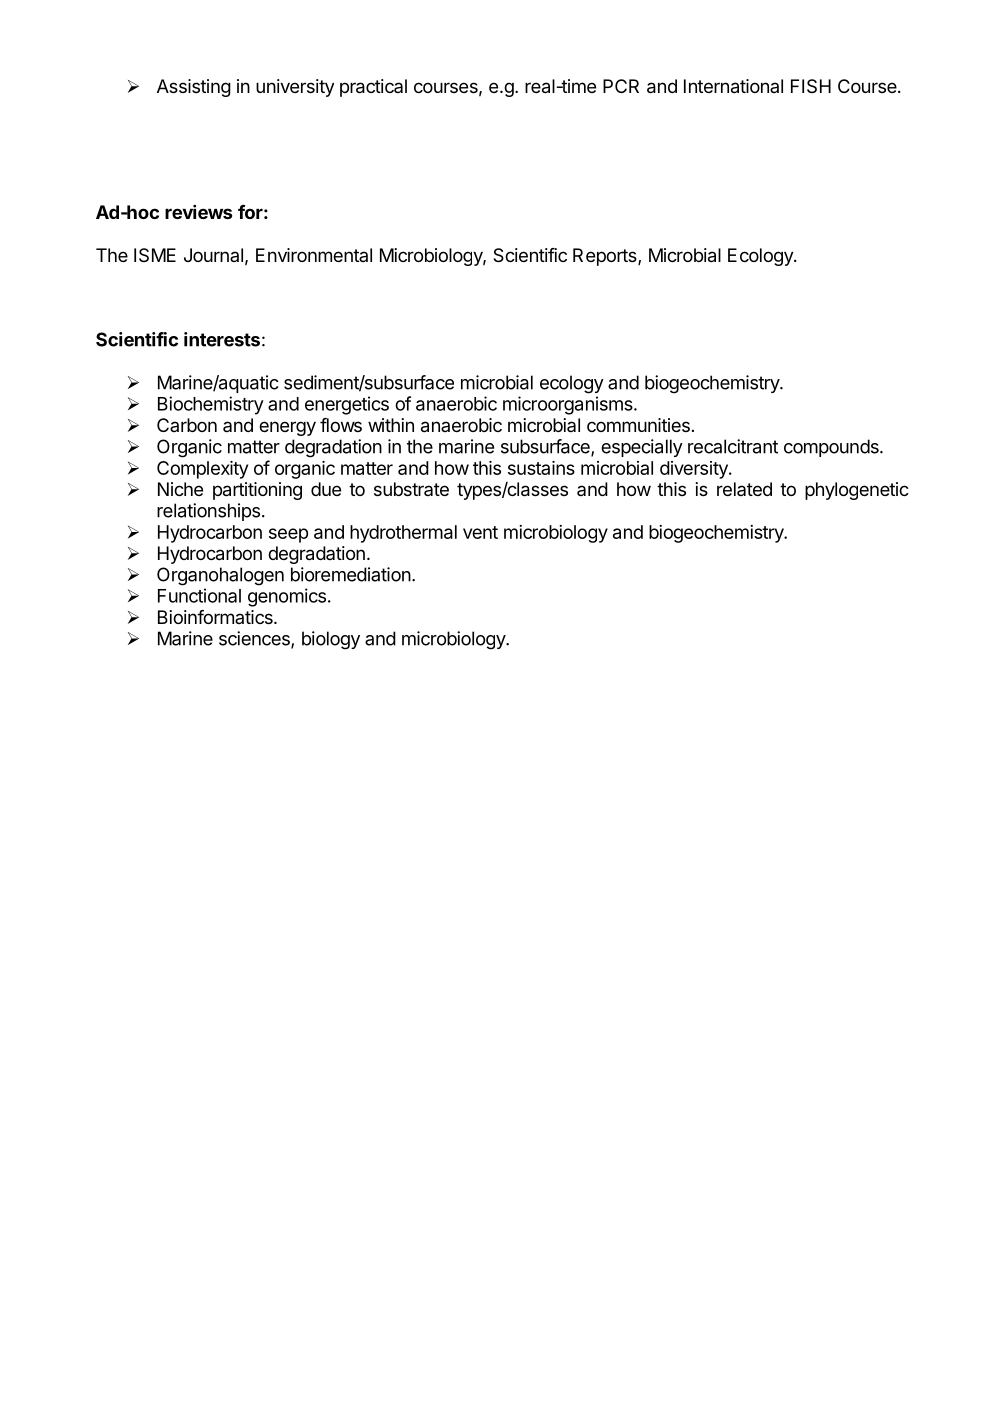 The width and height of the screenshot is (1004, 1420). Describe the element at coordinates (222, 339) in the screenshot. I see `interests` at that location.
